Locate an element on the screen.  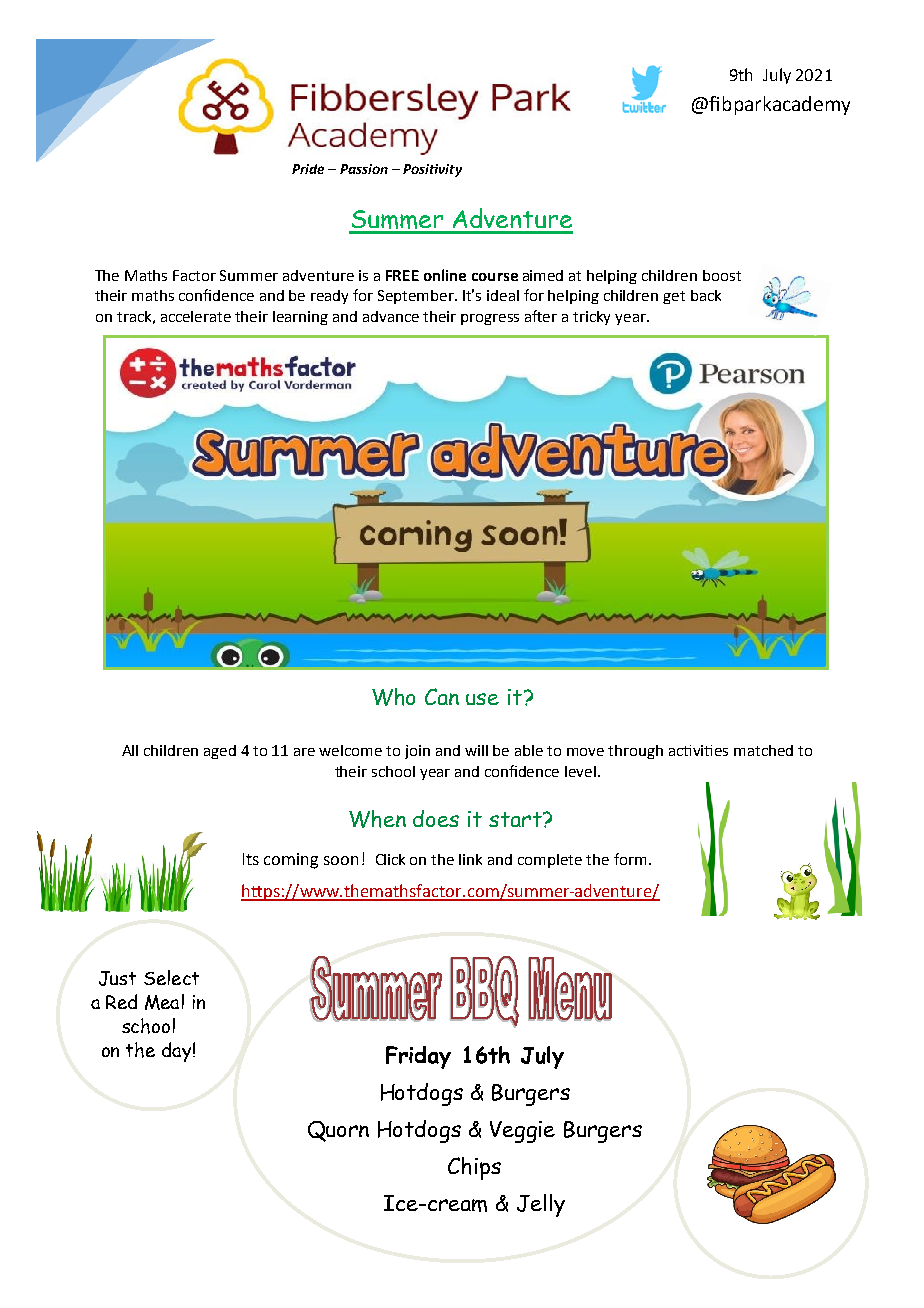
activities is located at coordinates (698, 750).
